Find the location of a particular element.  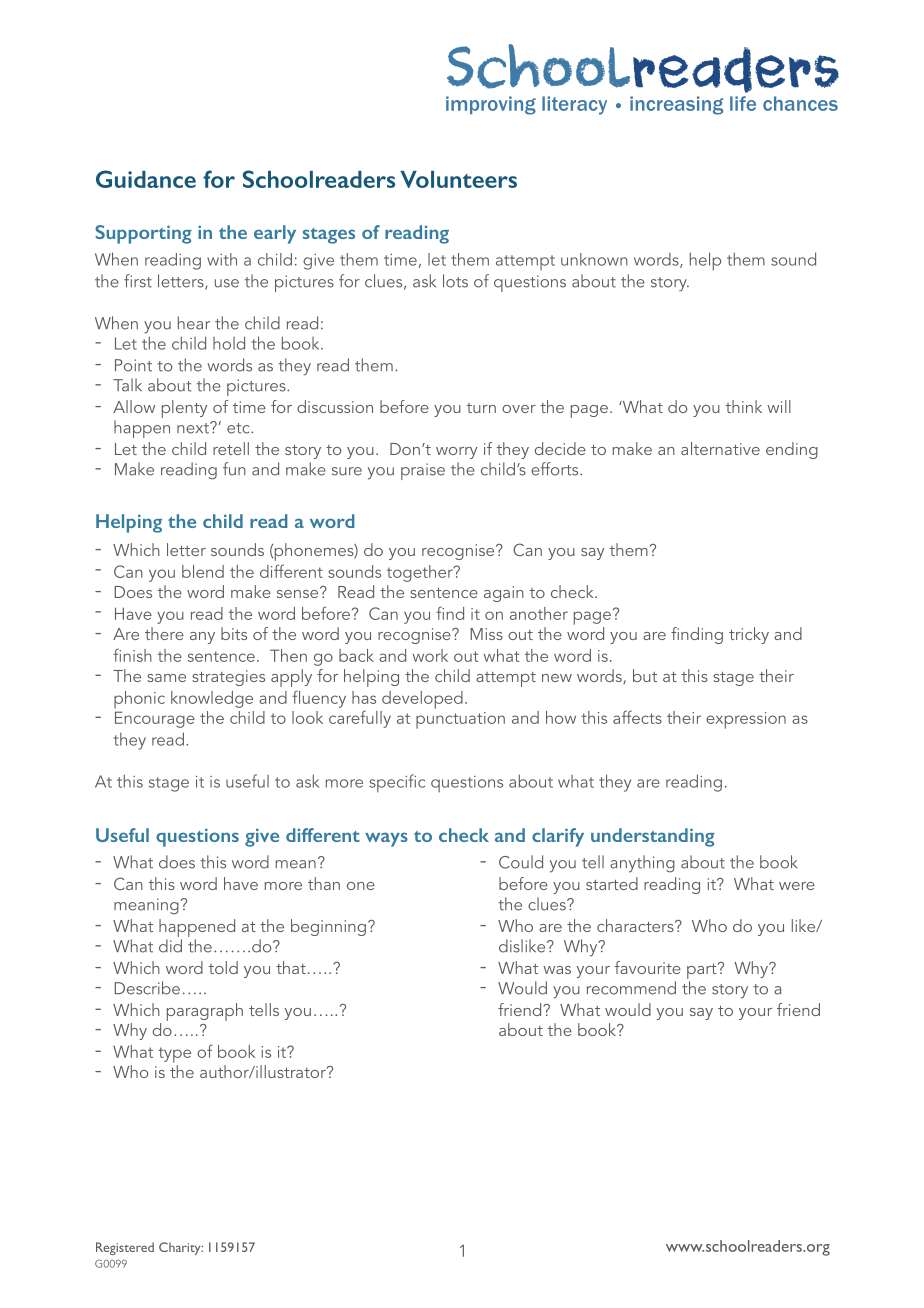

paragraph is located at coordinates (205, 1012).
